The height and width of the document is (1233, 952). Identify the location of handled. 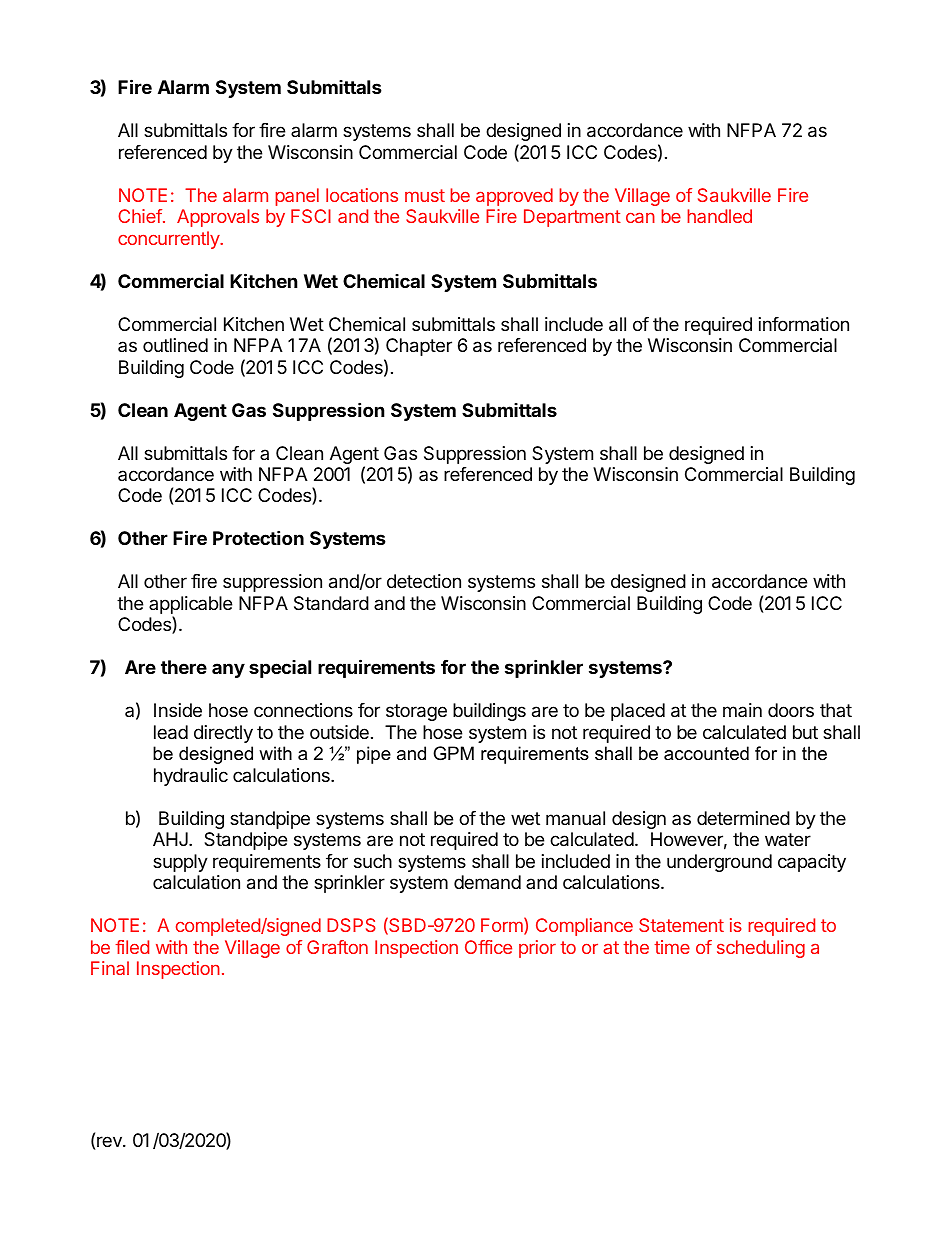
(719, 216).
